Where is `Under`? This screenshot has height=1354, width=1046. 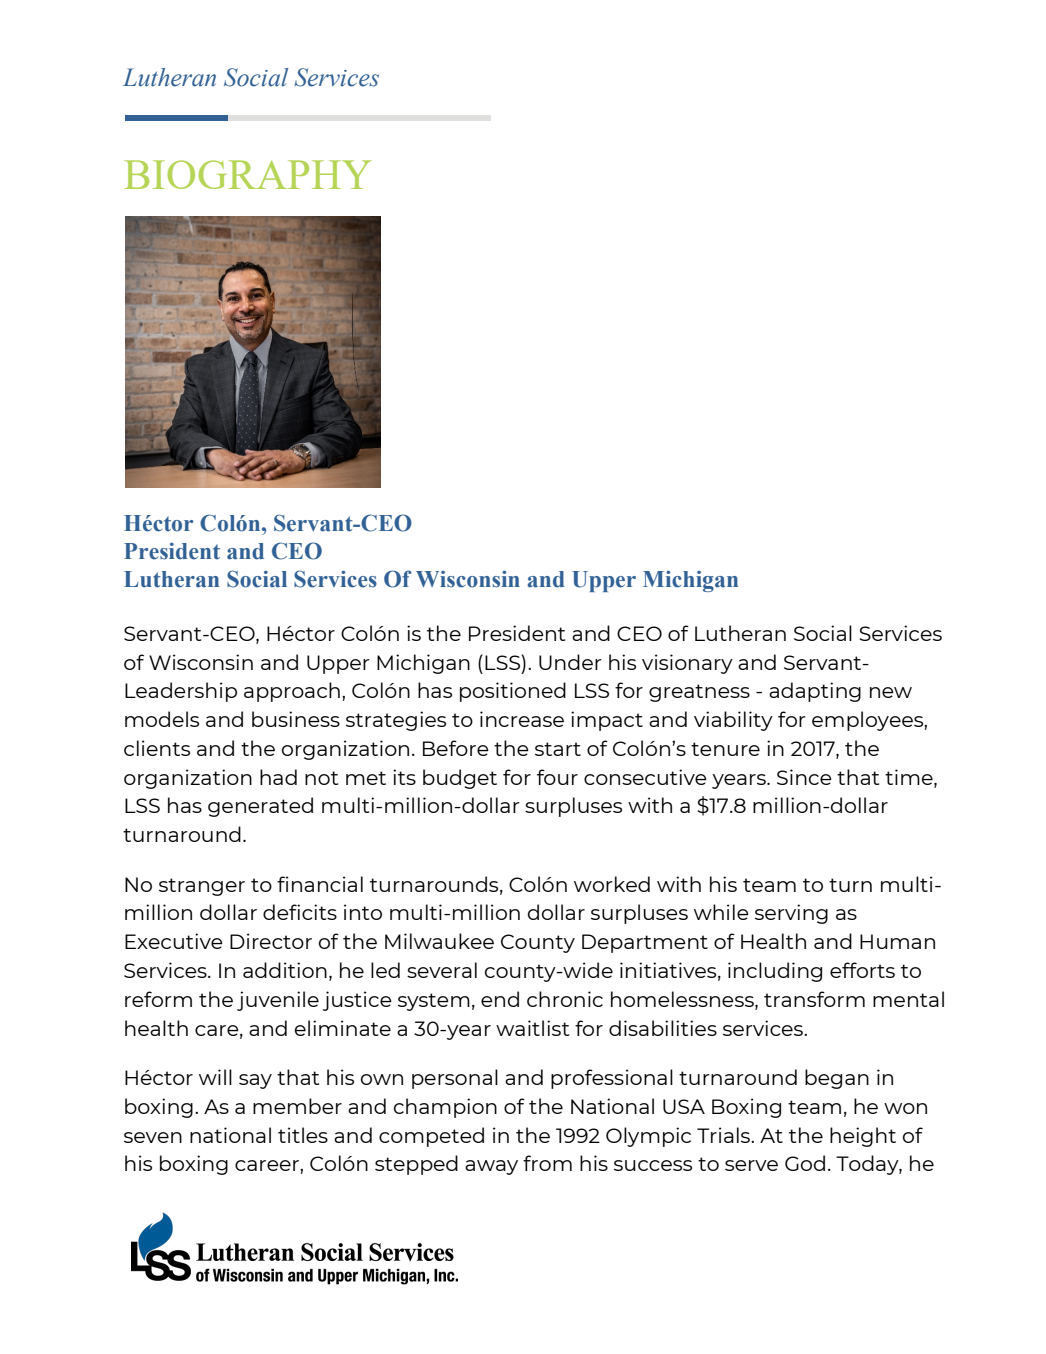
Under is located at coordinates (570, 662).
